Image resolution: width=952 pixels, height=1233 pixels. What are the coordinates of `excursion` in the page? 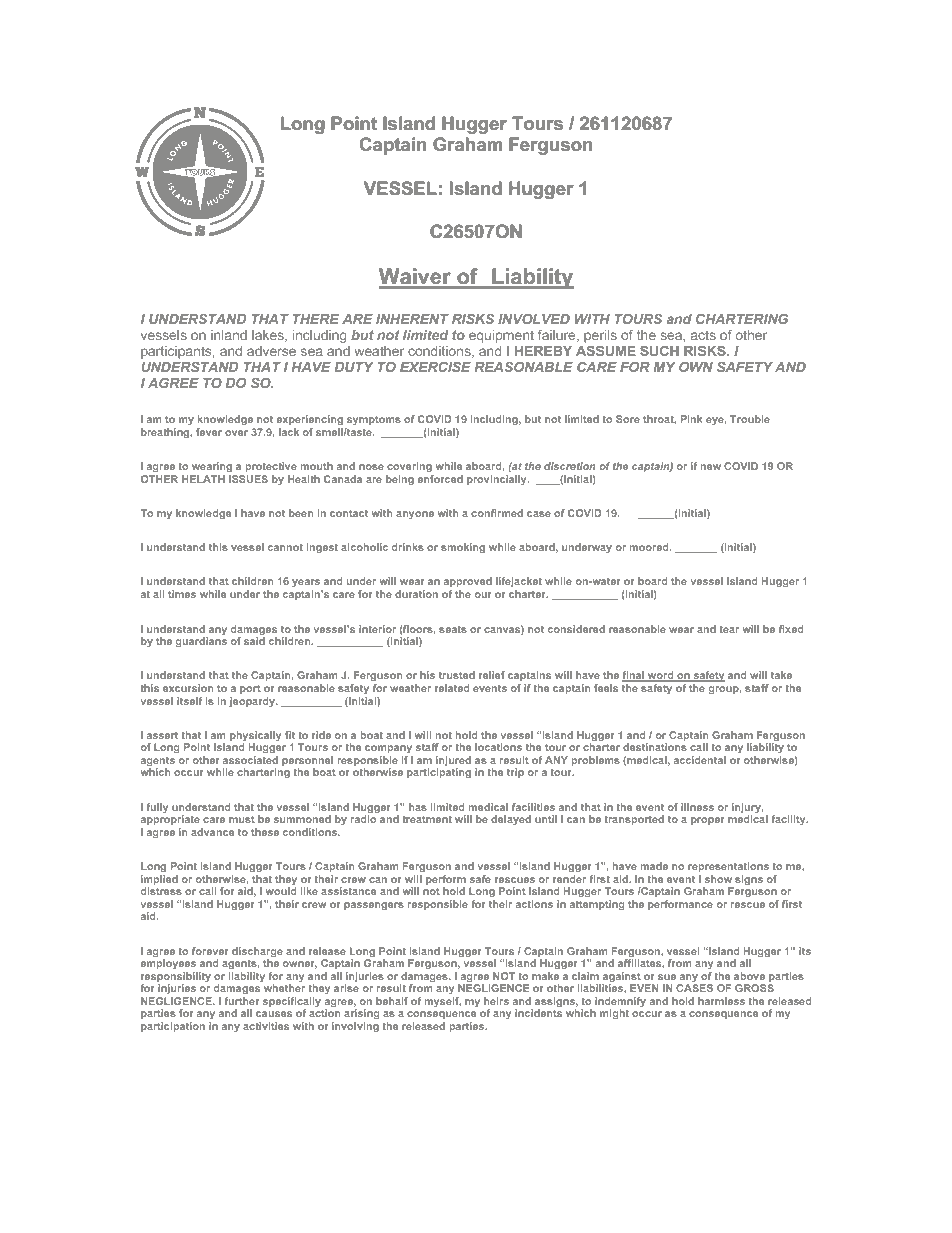 It's located at (188, 688).
